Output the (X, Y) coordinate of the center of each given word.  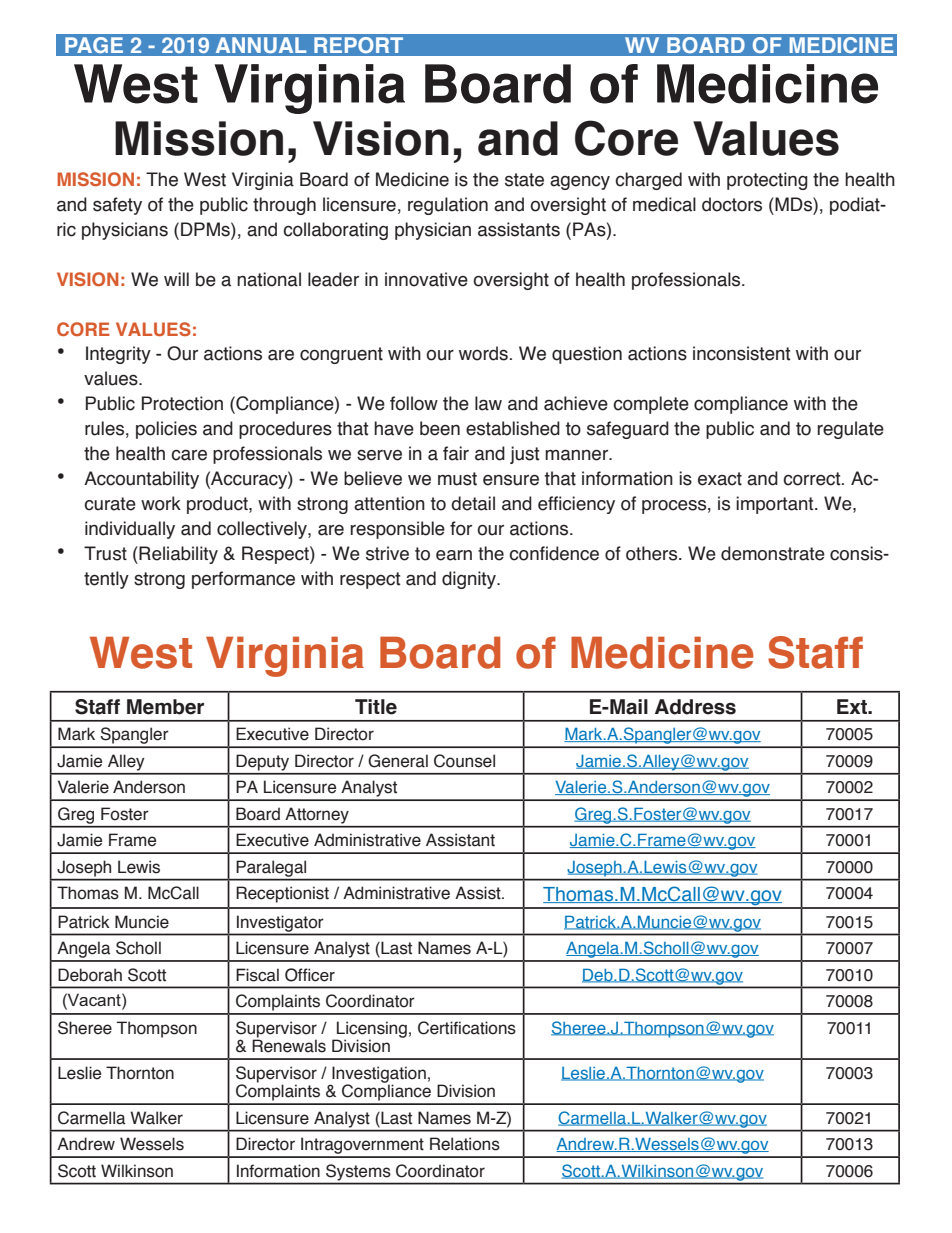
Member (165, 707)
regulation (448, 206)
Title (376, 707)
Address (695, 707)
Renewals (289, 1045)
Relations (465, 1144)
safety (117, 206)
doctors (732, 204)
